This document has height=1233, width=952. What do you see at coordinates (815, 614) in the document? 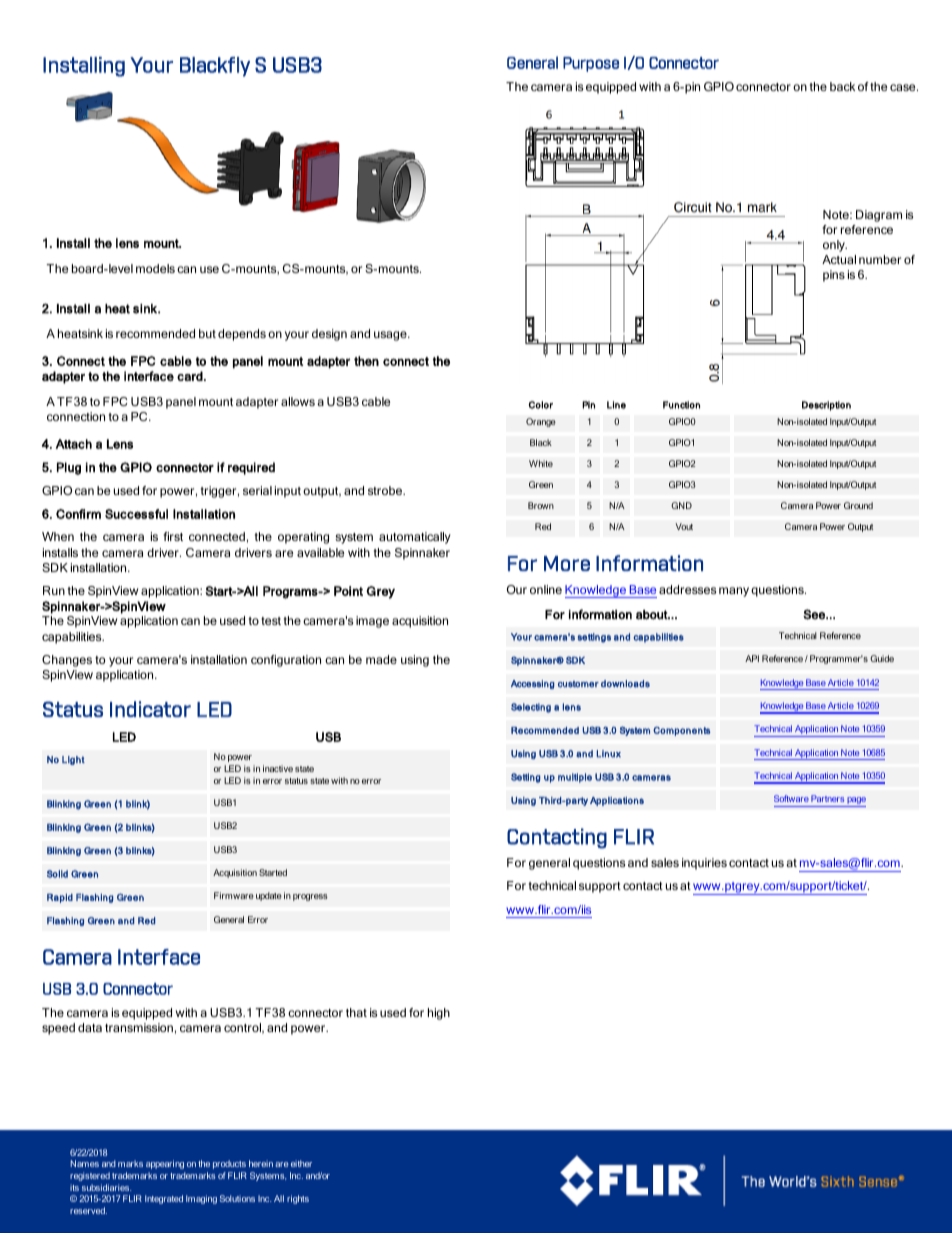
I see `See` at bounding box center [815, 614].
